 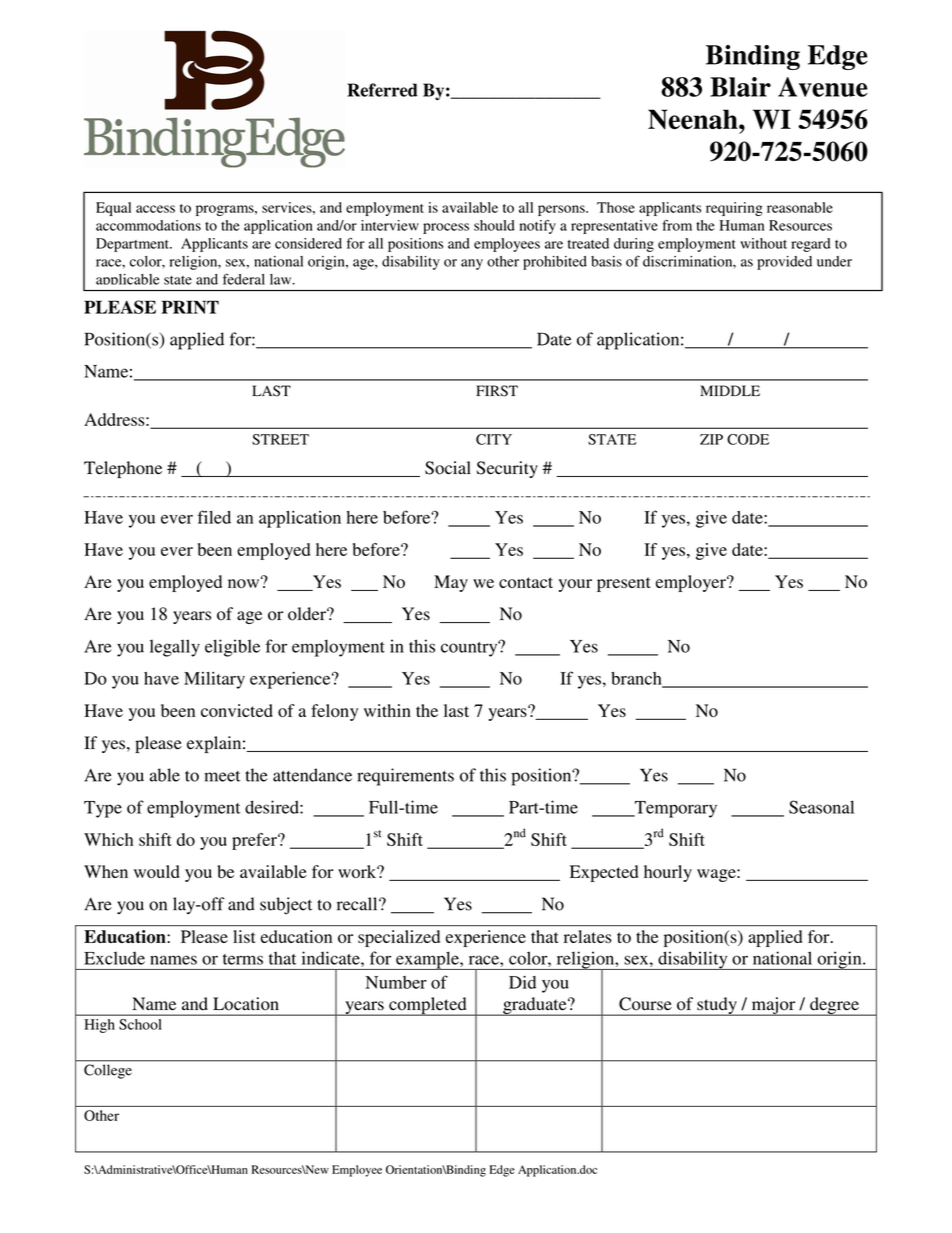 What do you see at coordinates (730, 390) in the screenshot?
I see `MIDDLE` at bounding box center [730, 390].
